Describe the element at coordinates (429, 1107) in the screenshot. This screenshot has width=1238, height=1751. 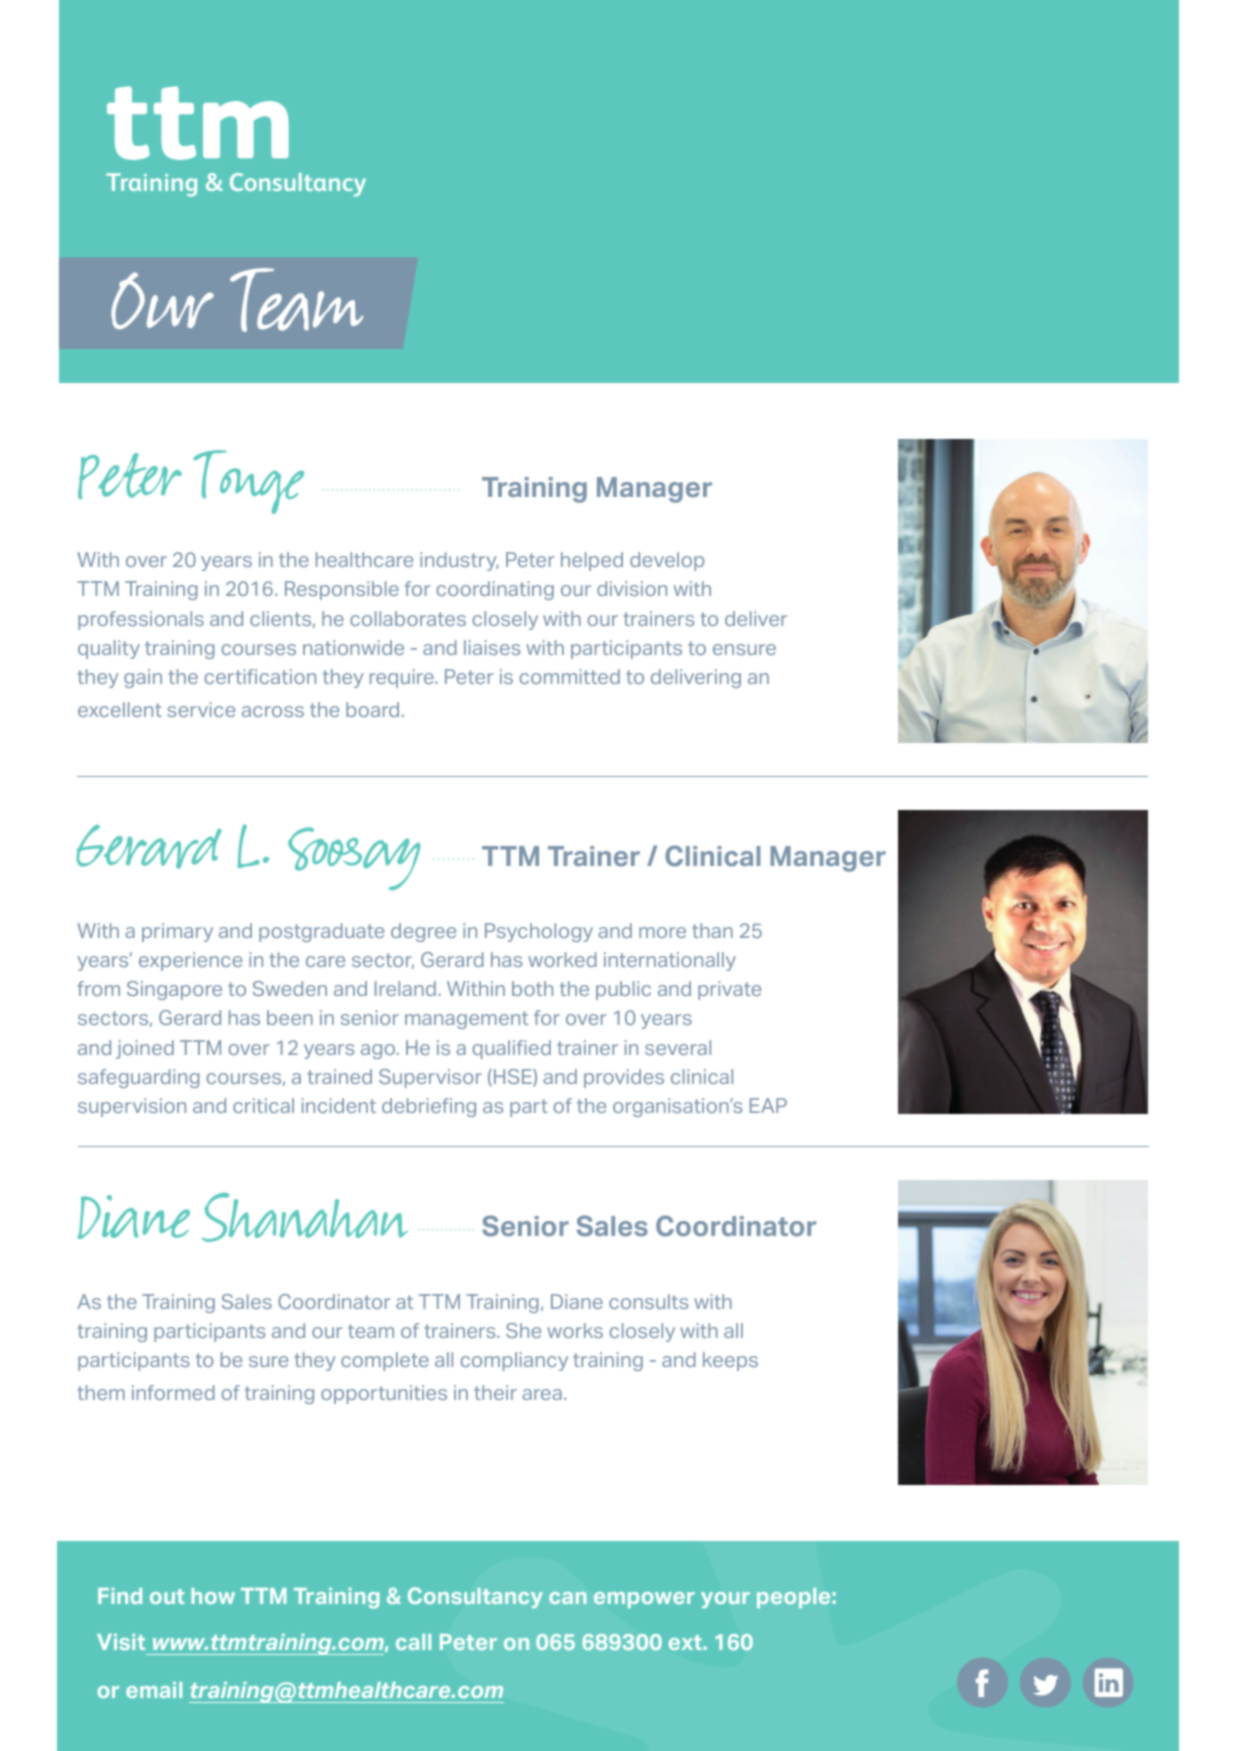
I see `debriefing` at that location.
